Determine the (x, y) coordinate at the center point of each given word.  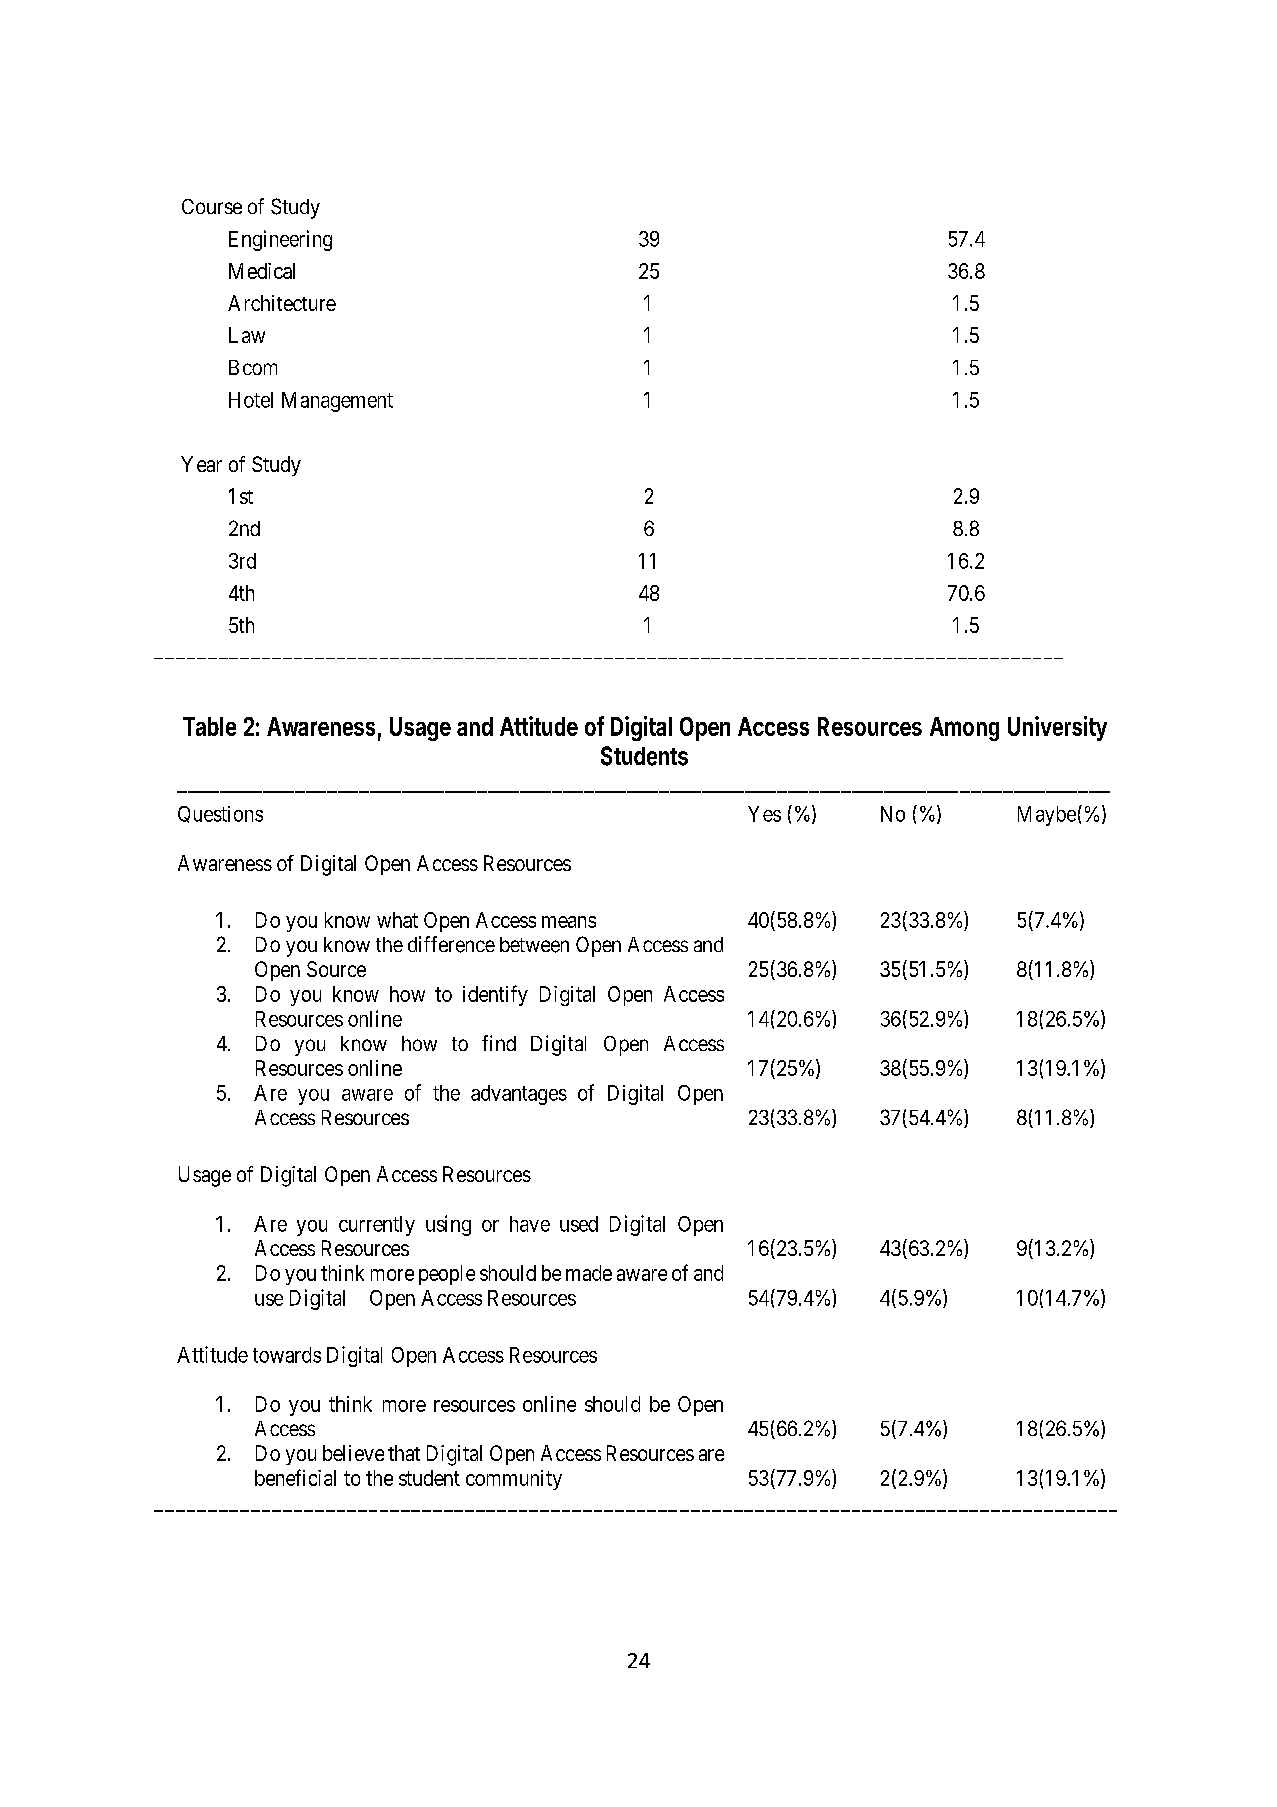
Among (964, 729)
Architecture (282, 303)
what (397, 920)
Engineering (280, 240)
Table (209, 726)
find (499, 1043)
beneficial (295, 1477)
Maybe (1047, 816)
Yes (764, 814)
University (1057, 728)
